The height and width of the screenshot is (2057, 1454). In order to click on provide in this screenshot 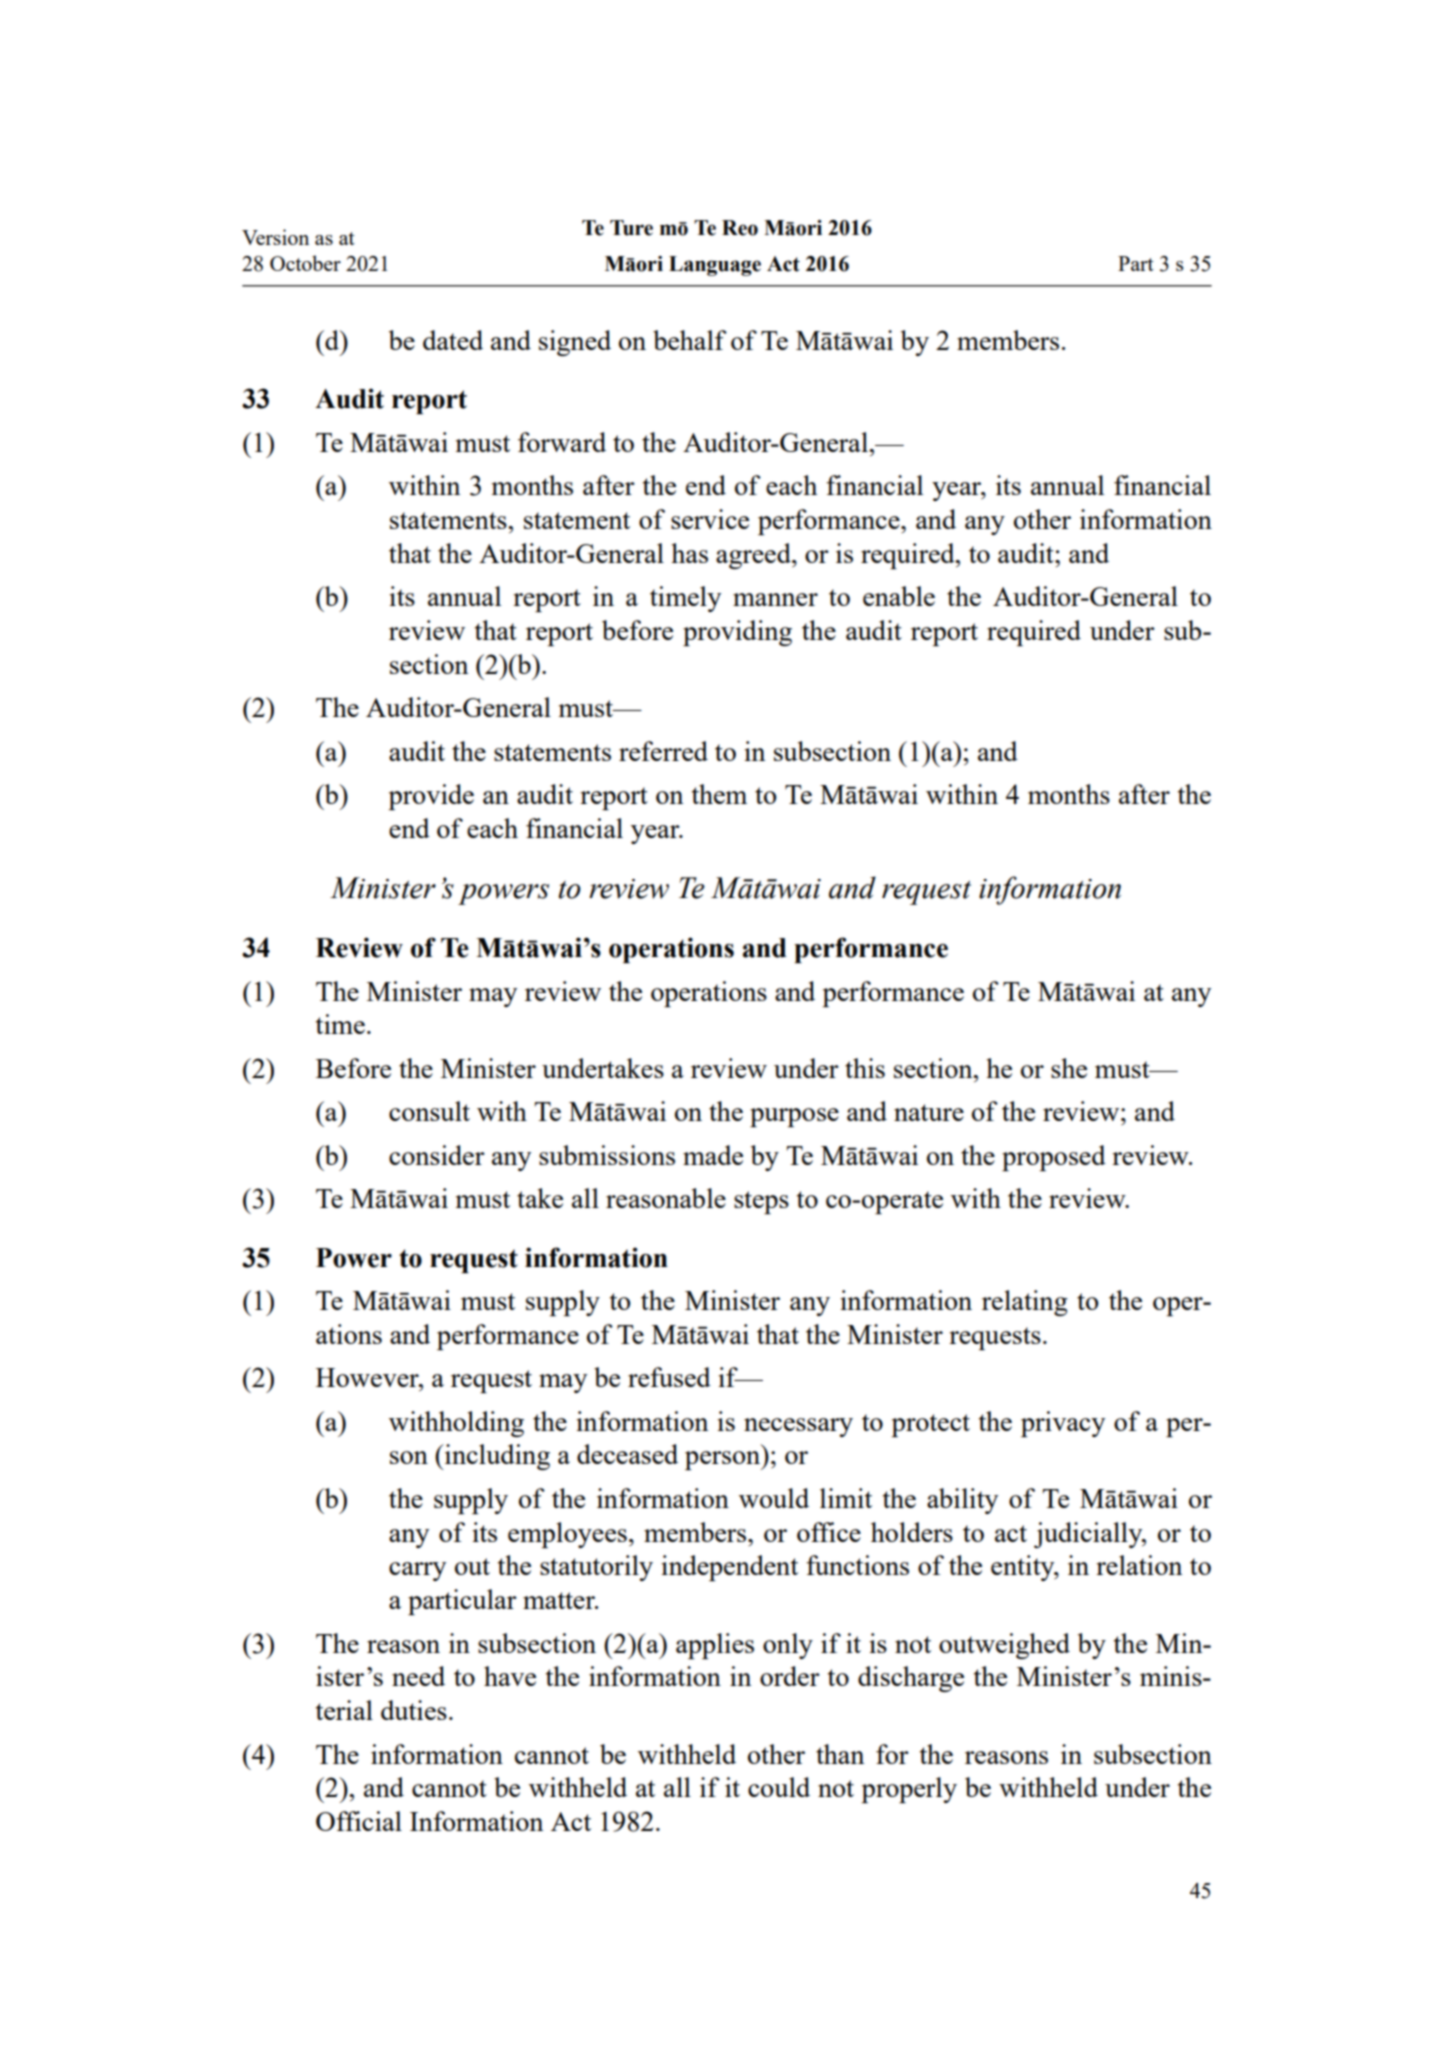, I will do `click(431, 797)`.
